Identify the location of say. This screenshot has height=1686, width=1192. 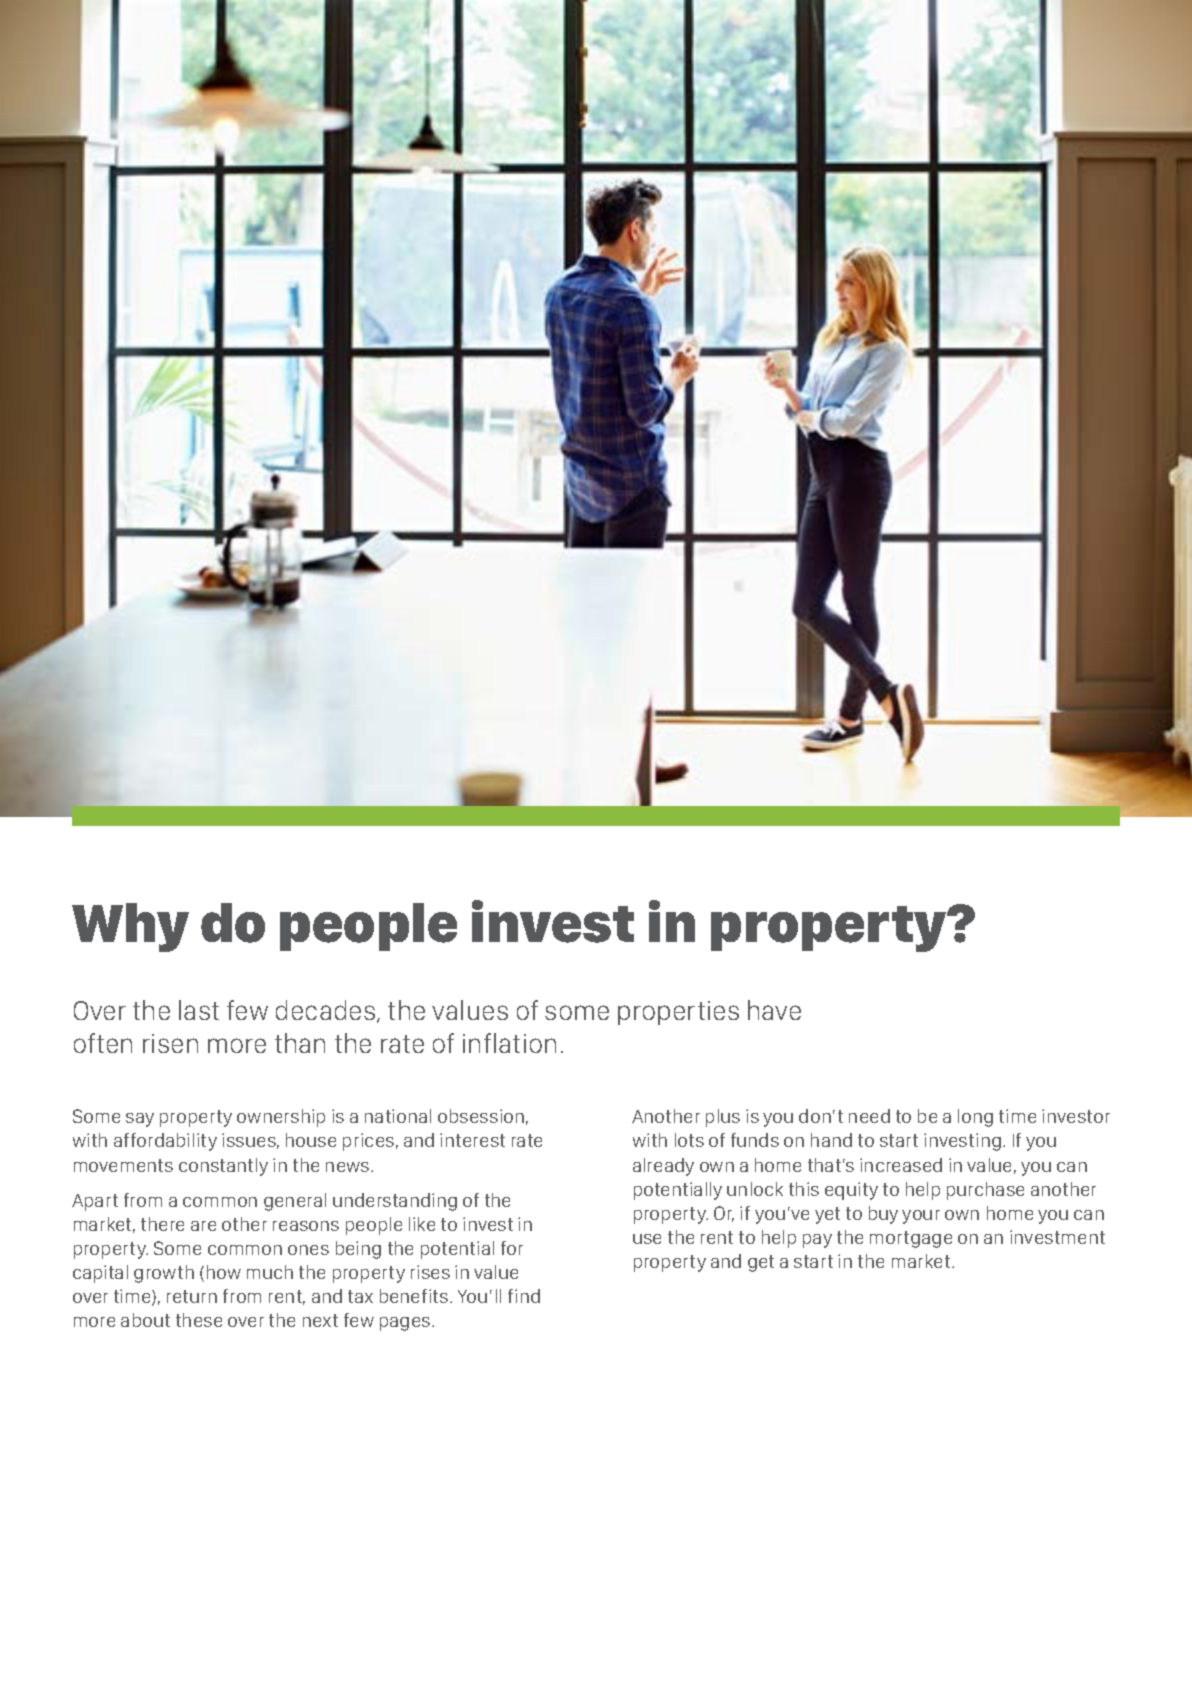
(140, 1120).
